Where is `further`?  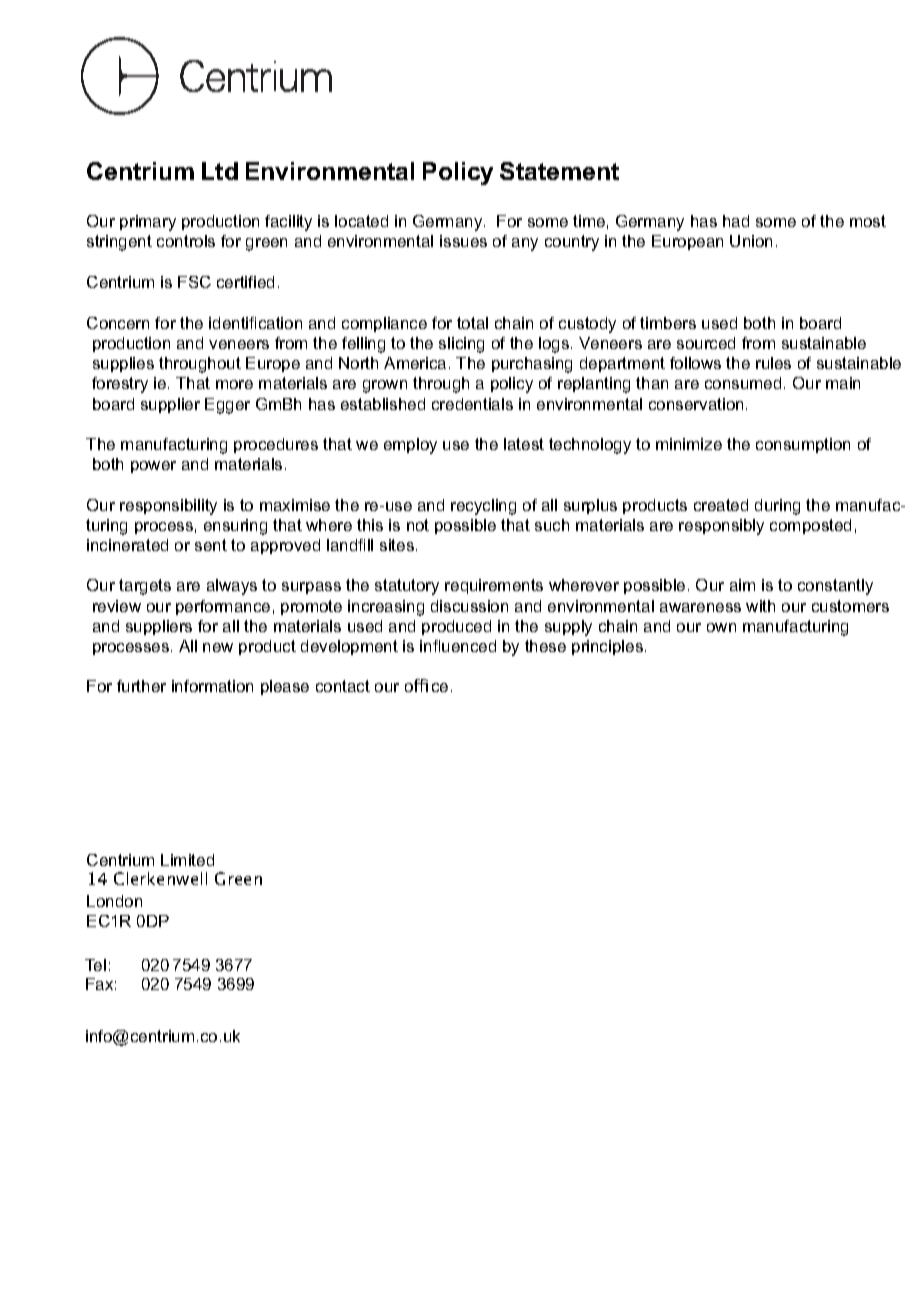
further is located at coordinates (141, 686).
